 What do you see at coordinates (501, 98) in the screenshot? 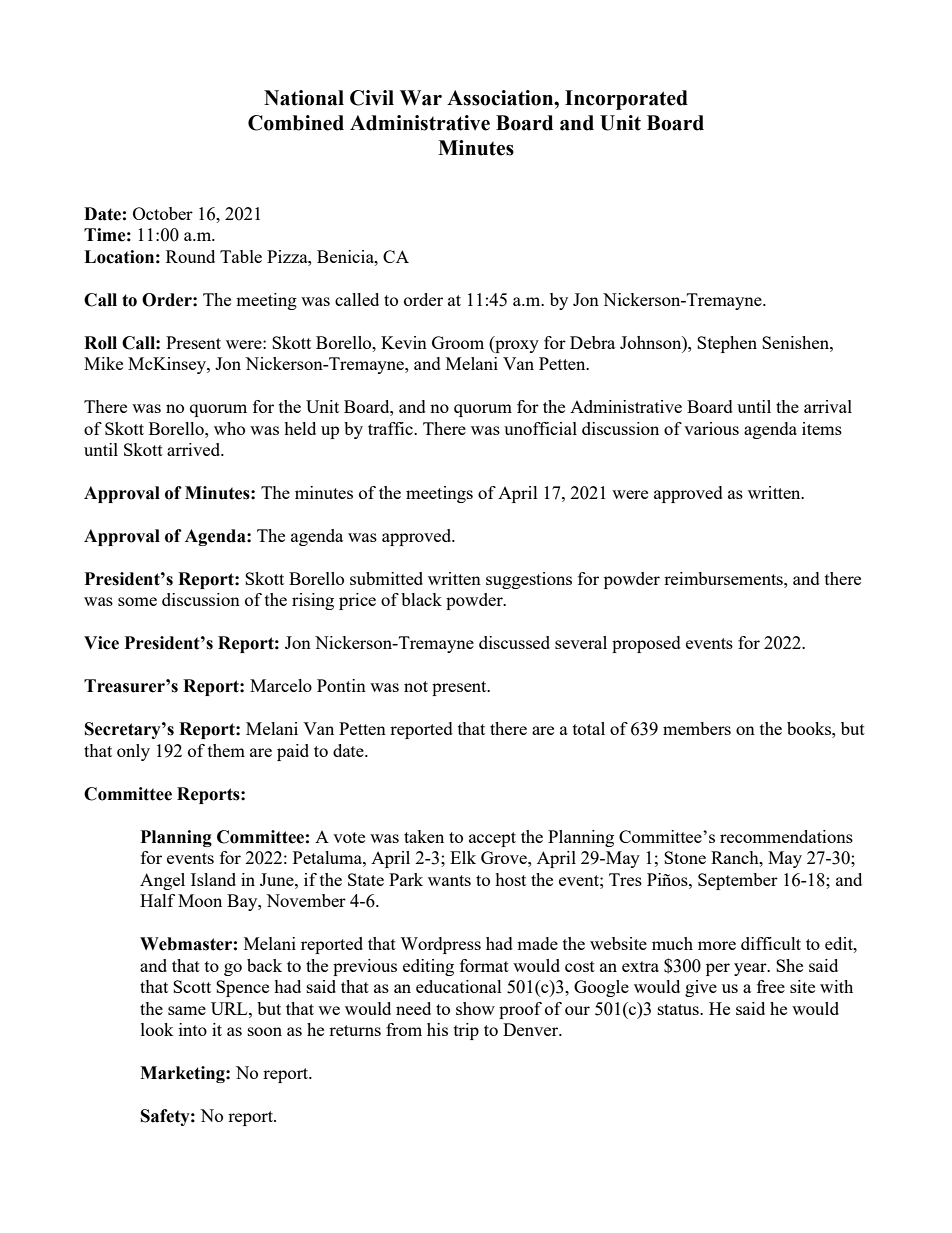
I see `Association` at bounding box center [501, 98].
